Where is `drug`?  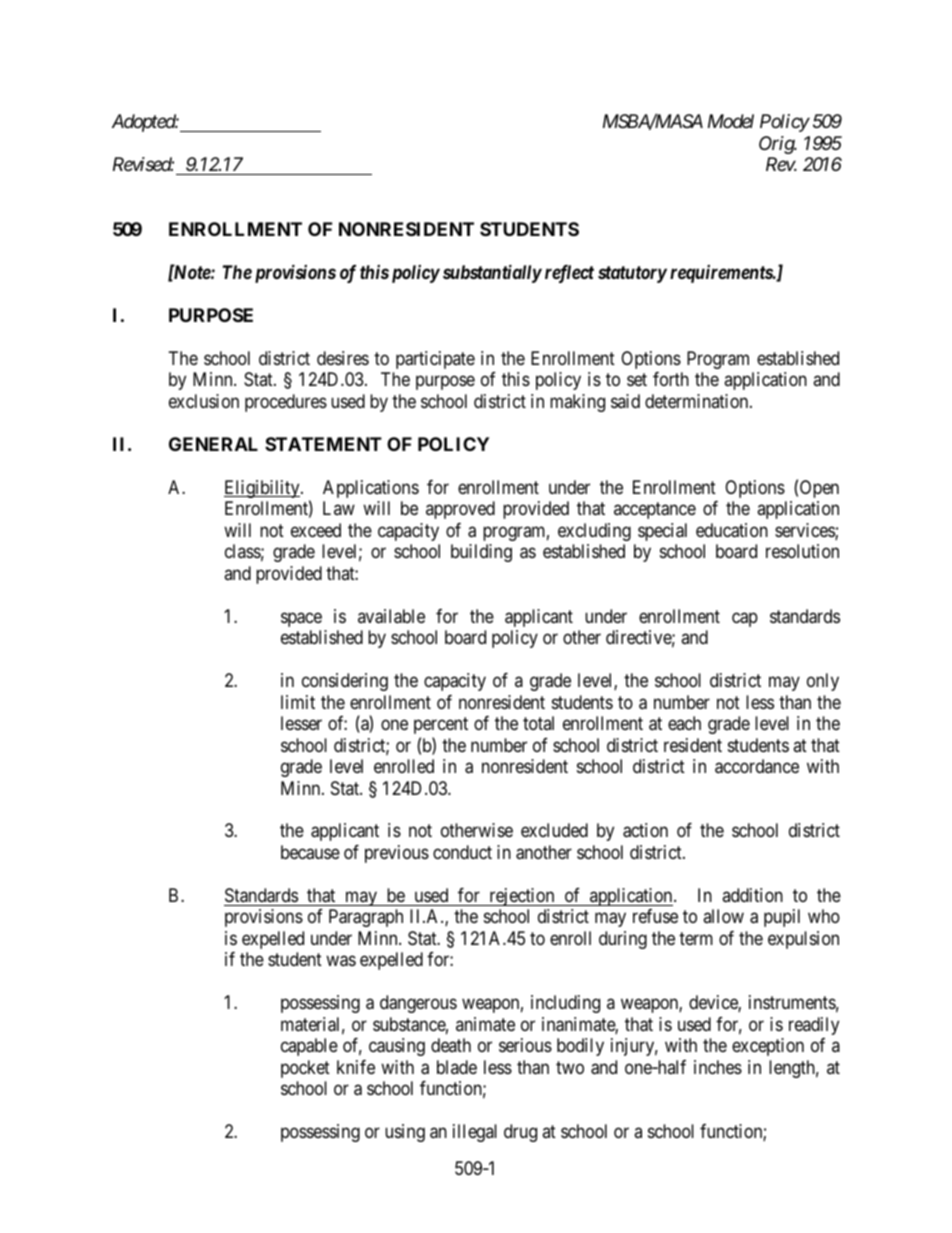 drug is located at coordinates (520, 1133).
